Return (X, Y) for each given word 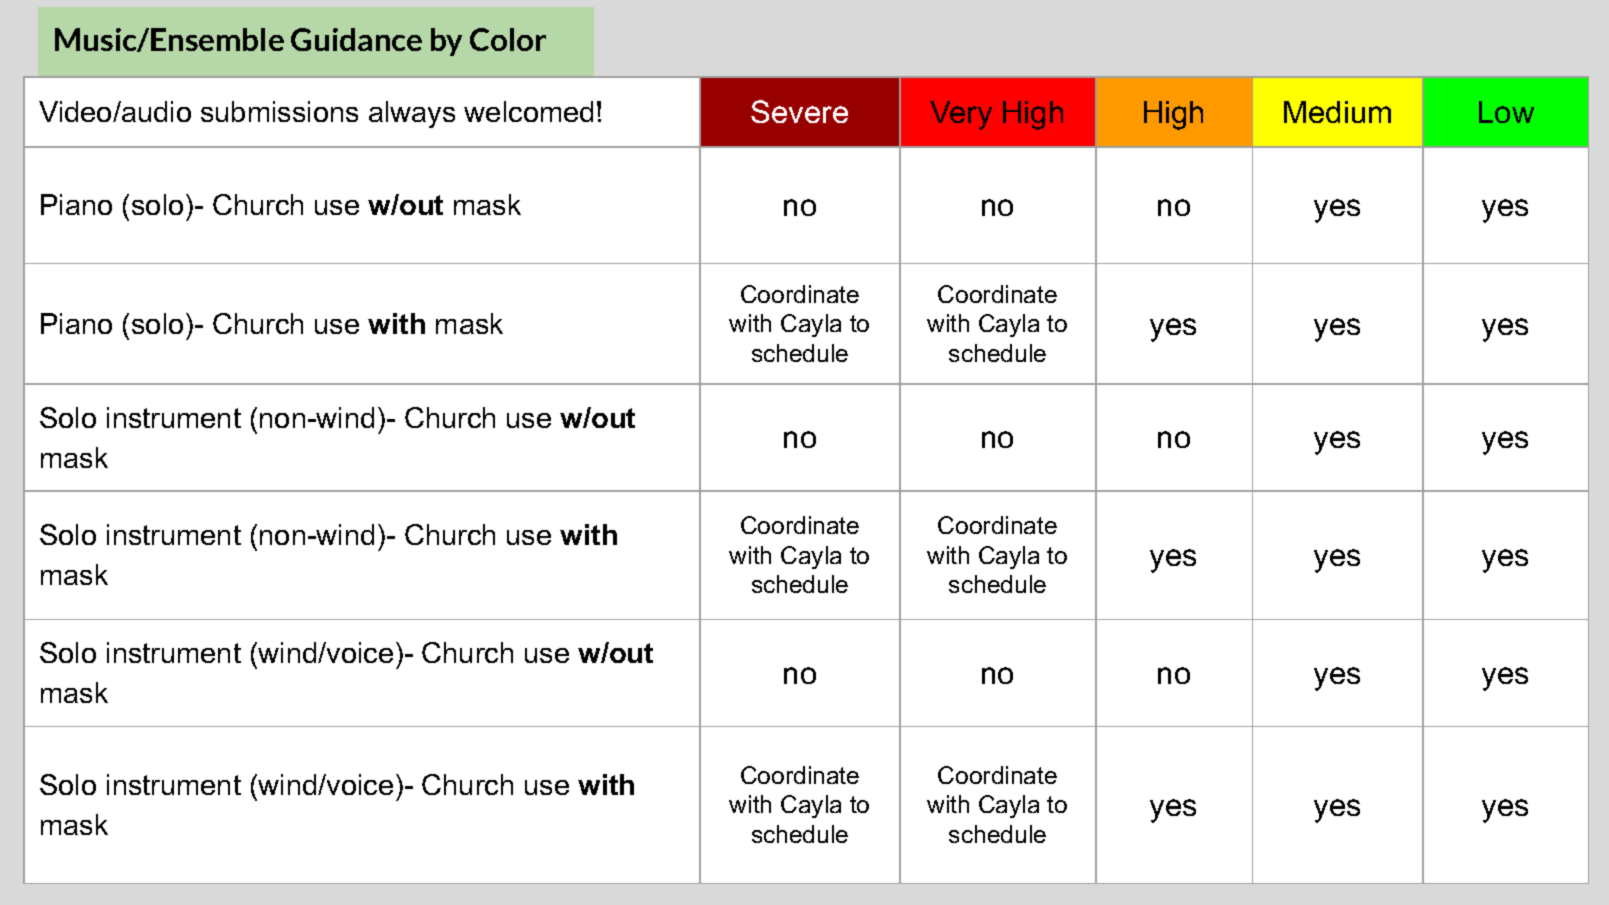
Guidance (356, 39)
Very (961, 115)
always (412, 114)
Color (508, 39)
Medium (1337, 112)
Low (1506, 112)
